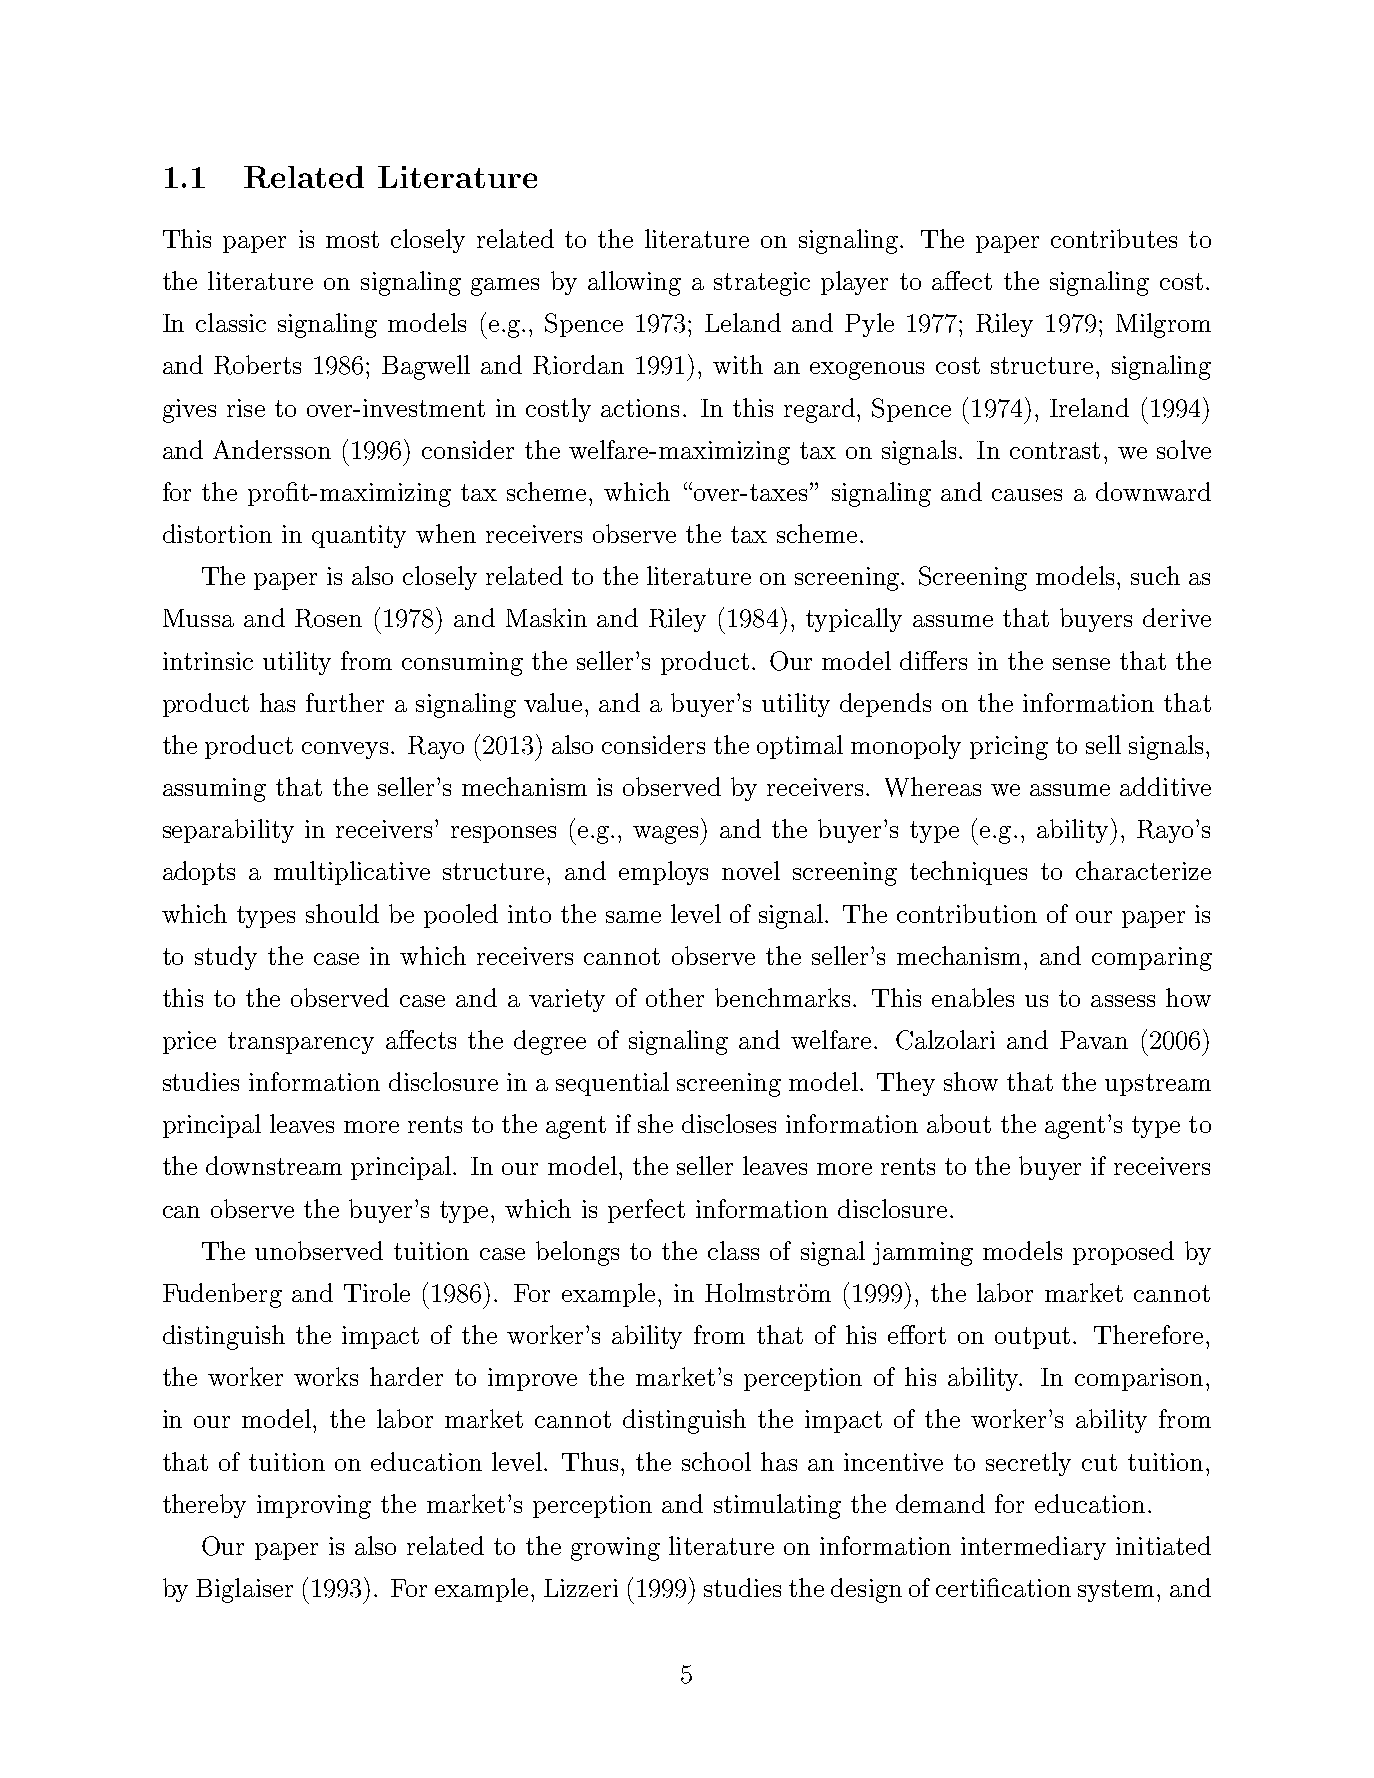  I want to click on actions, so click(640, 408).
